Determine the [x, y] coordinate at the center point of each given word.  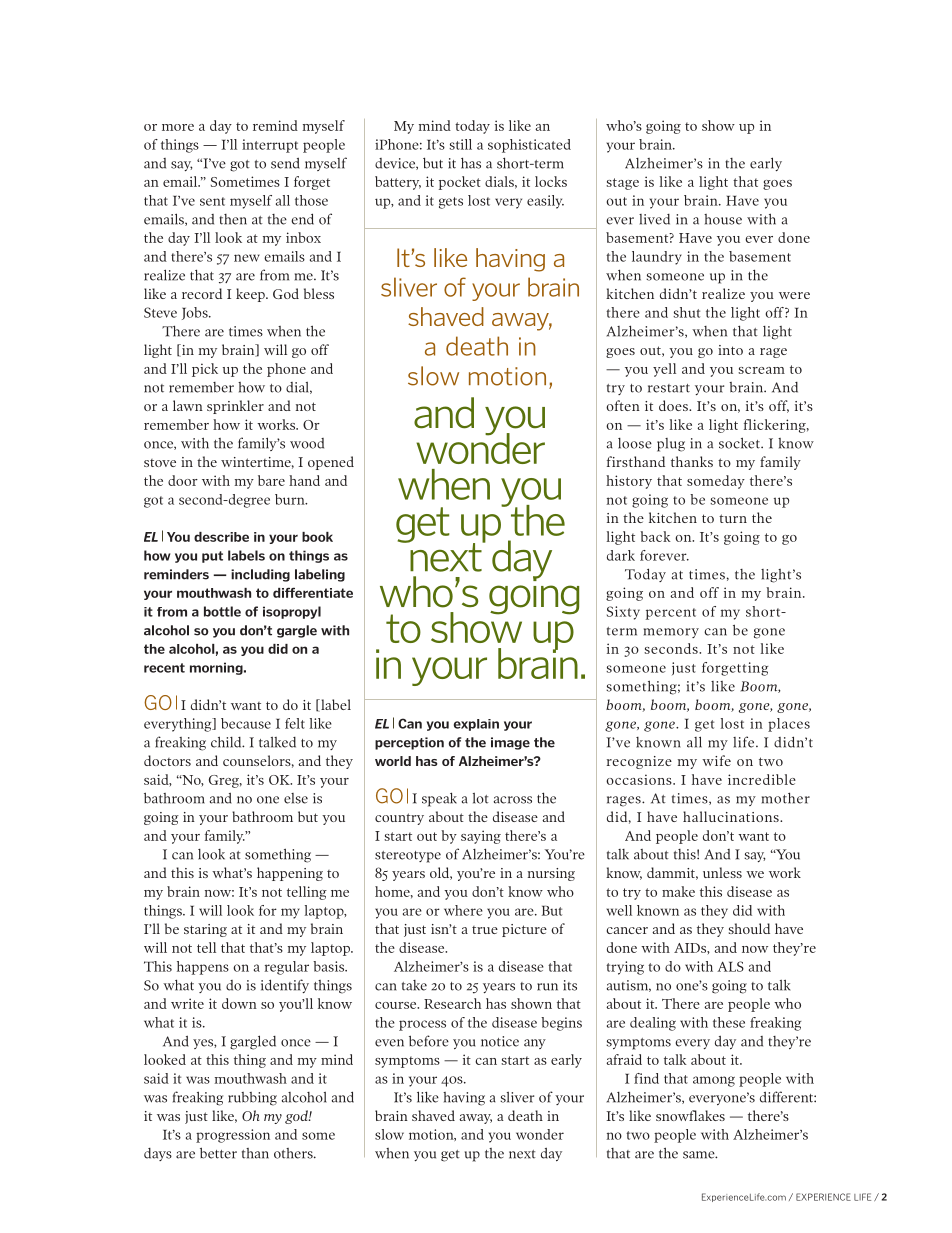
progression [233, 1136]
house [723, 219]
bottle [222, 611]
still [460, 144]
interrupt [270, 146]
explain [476, 725]
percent [671, 614]
